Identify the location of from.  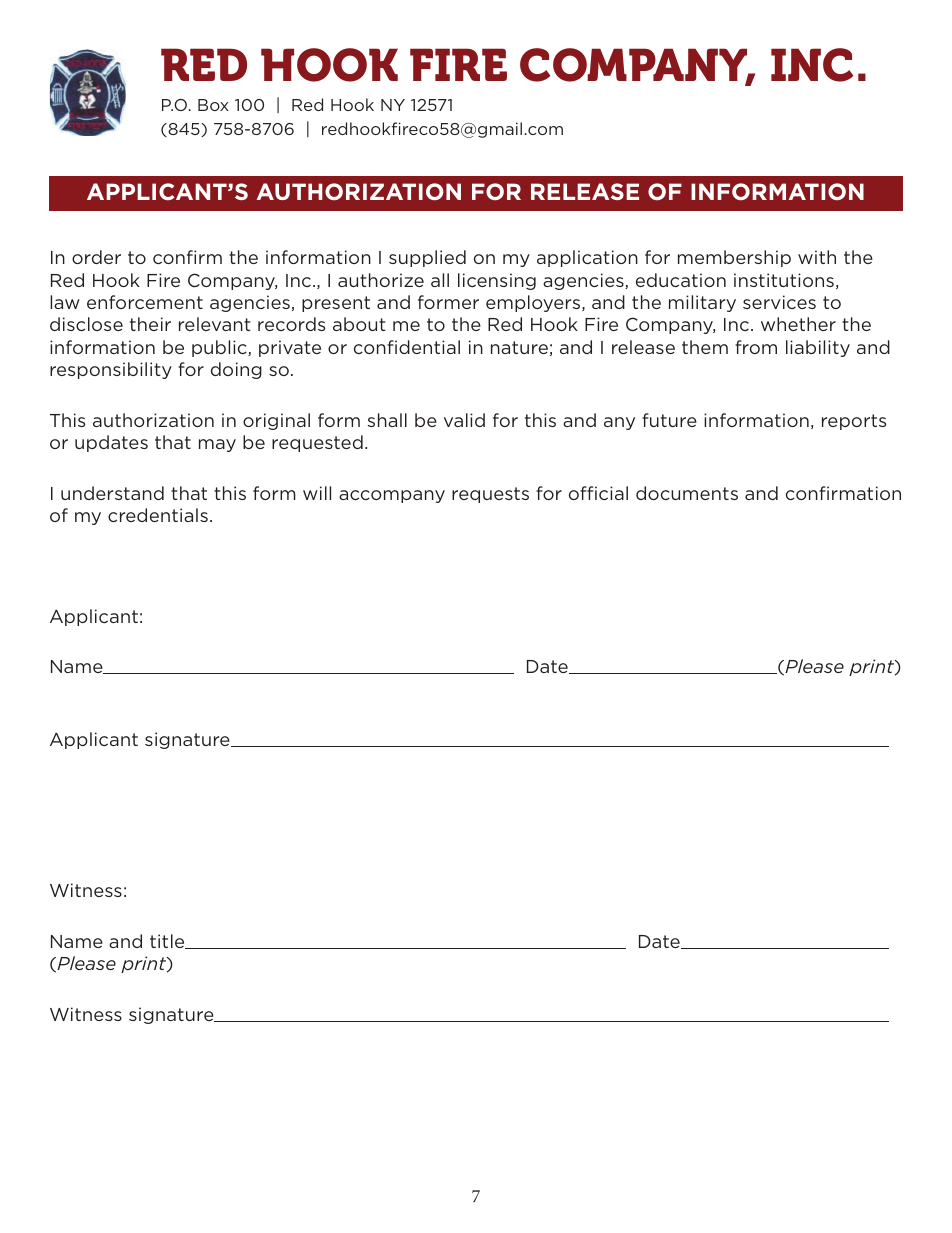
(756, 347).
